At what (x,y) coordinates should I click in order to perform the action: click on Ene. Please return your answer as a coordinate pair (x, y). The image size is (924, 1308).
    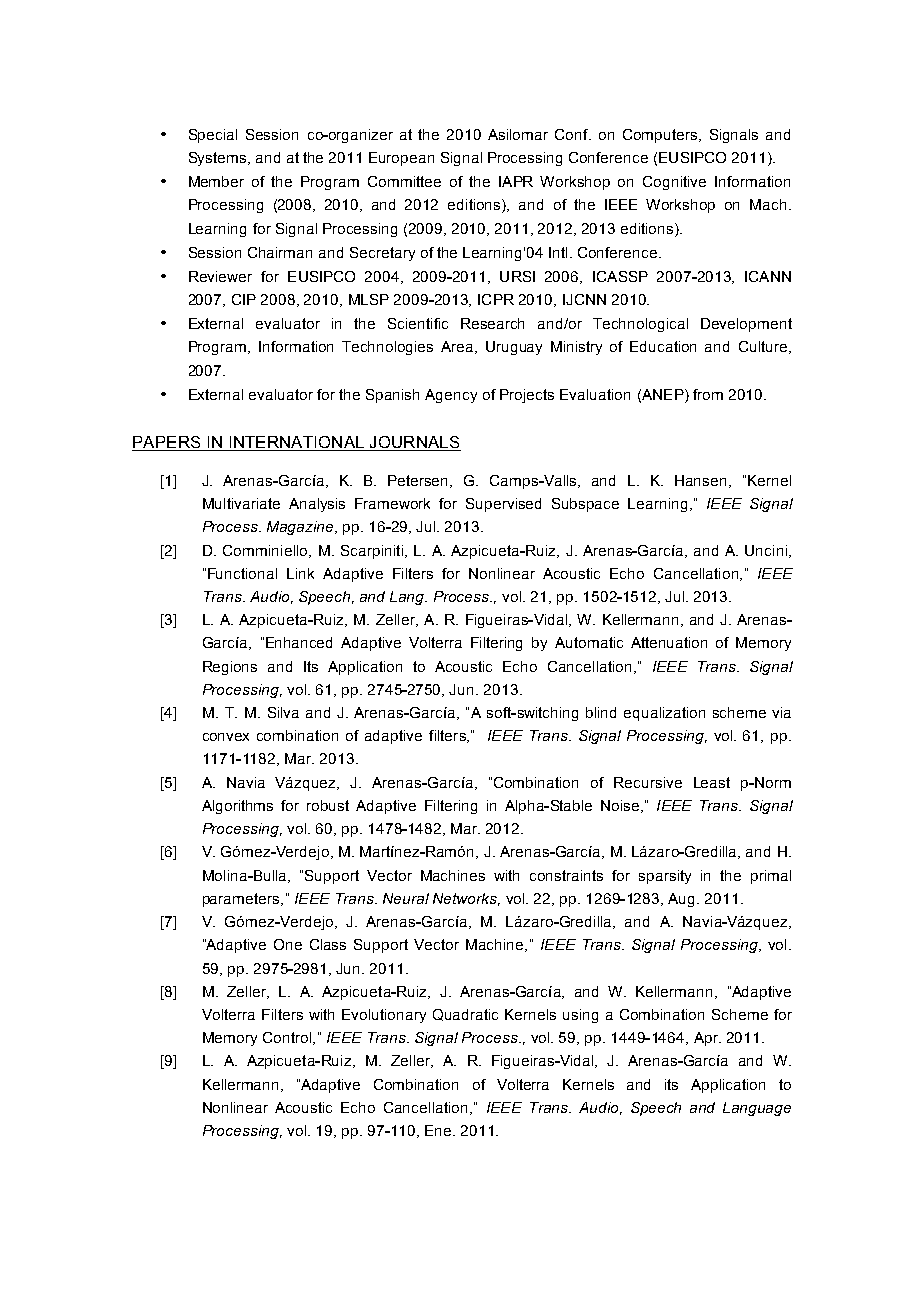
    Looking at the image, I should click on (439, 1130).
